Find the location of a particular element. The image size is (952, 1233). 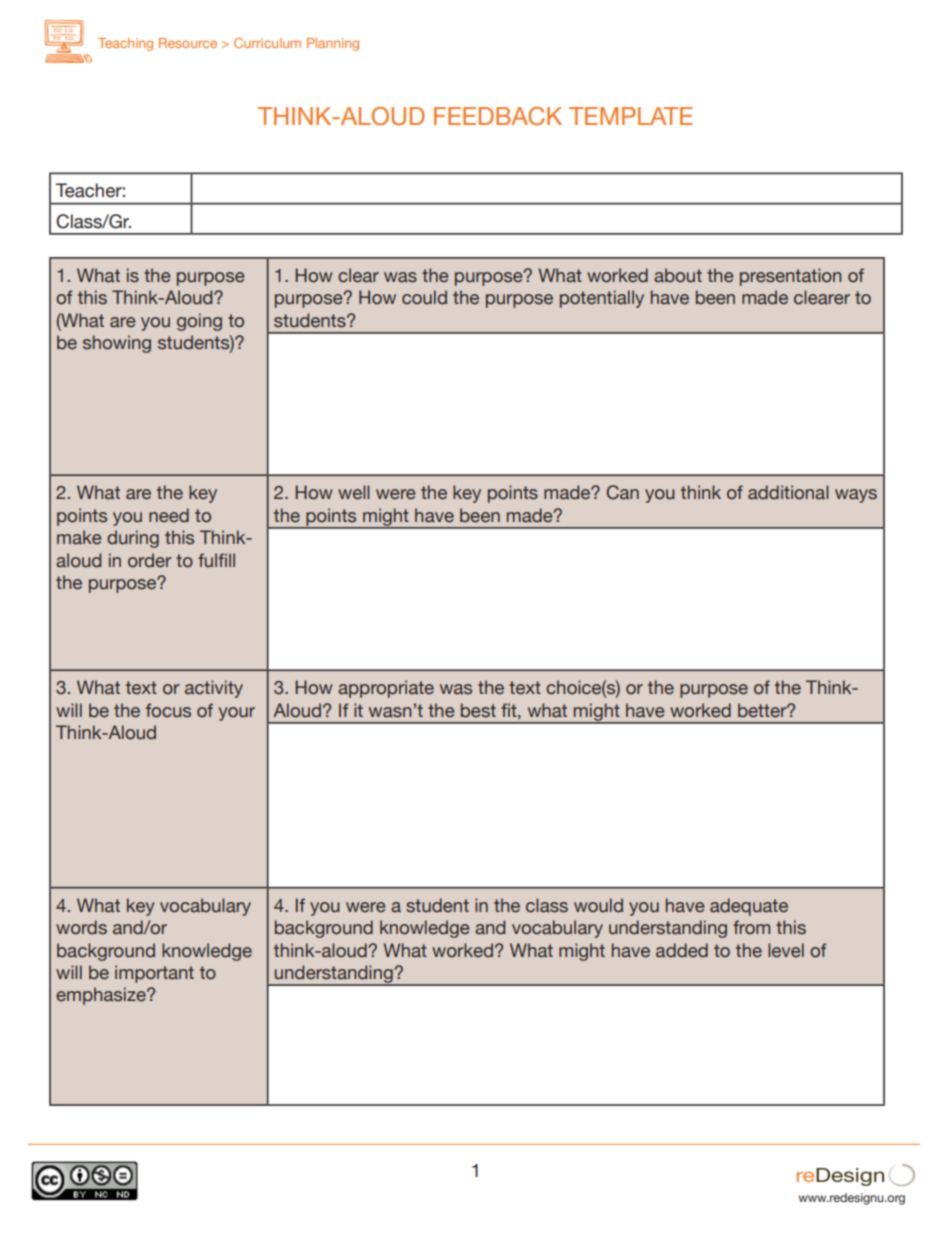

need is located at coordinates (169, 515).
